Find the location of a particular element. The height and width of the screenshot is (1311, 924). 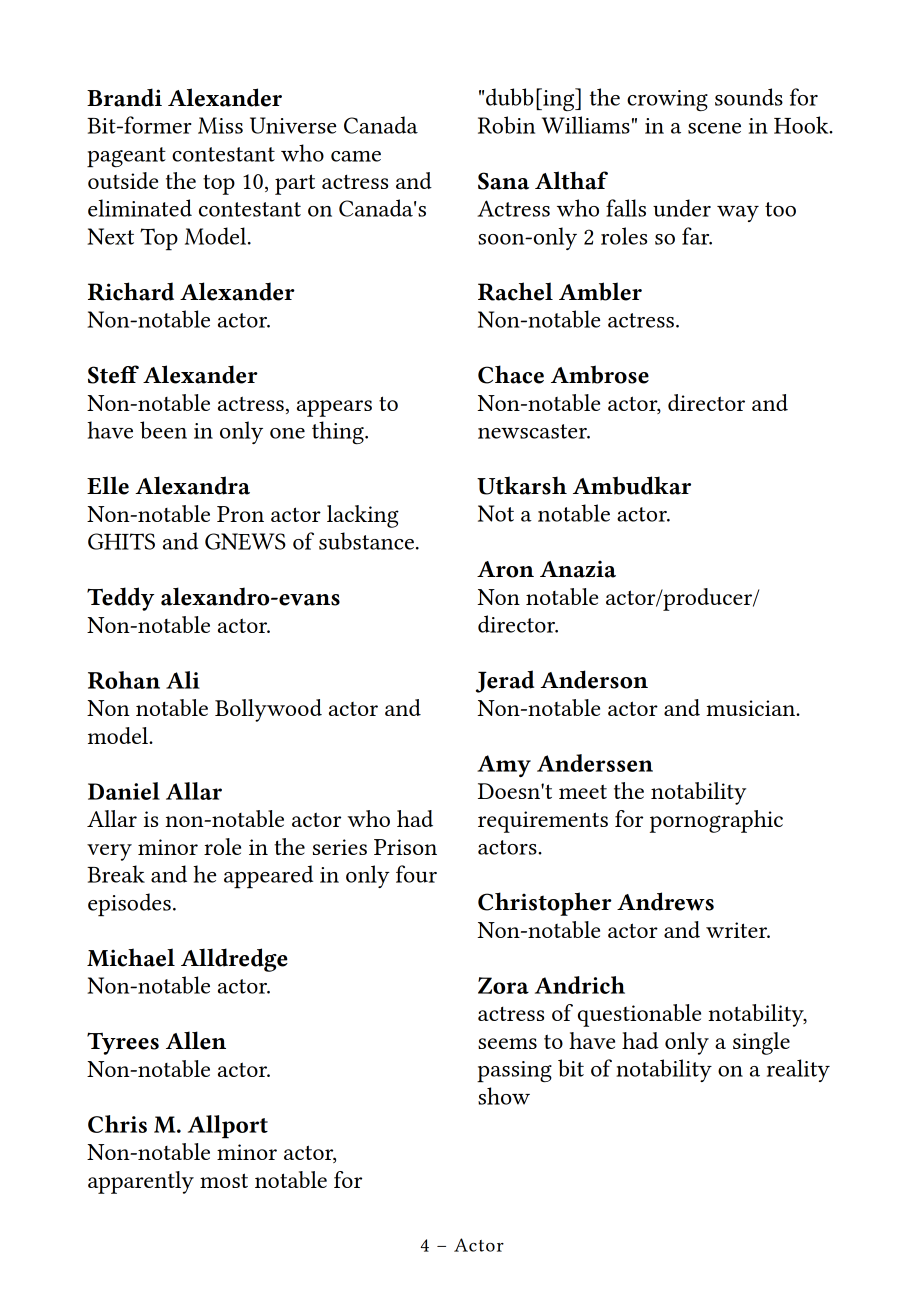

four is located at coordinates (416, 874).
